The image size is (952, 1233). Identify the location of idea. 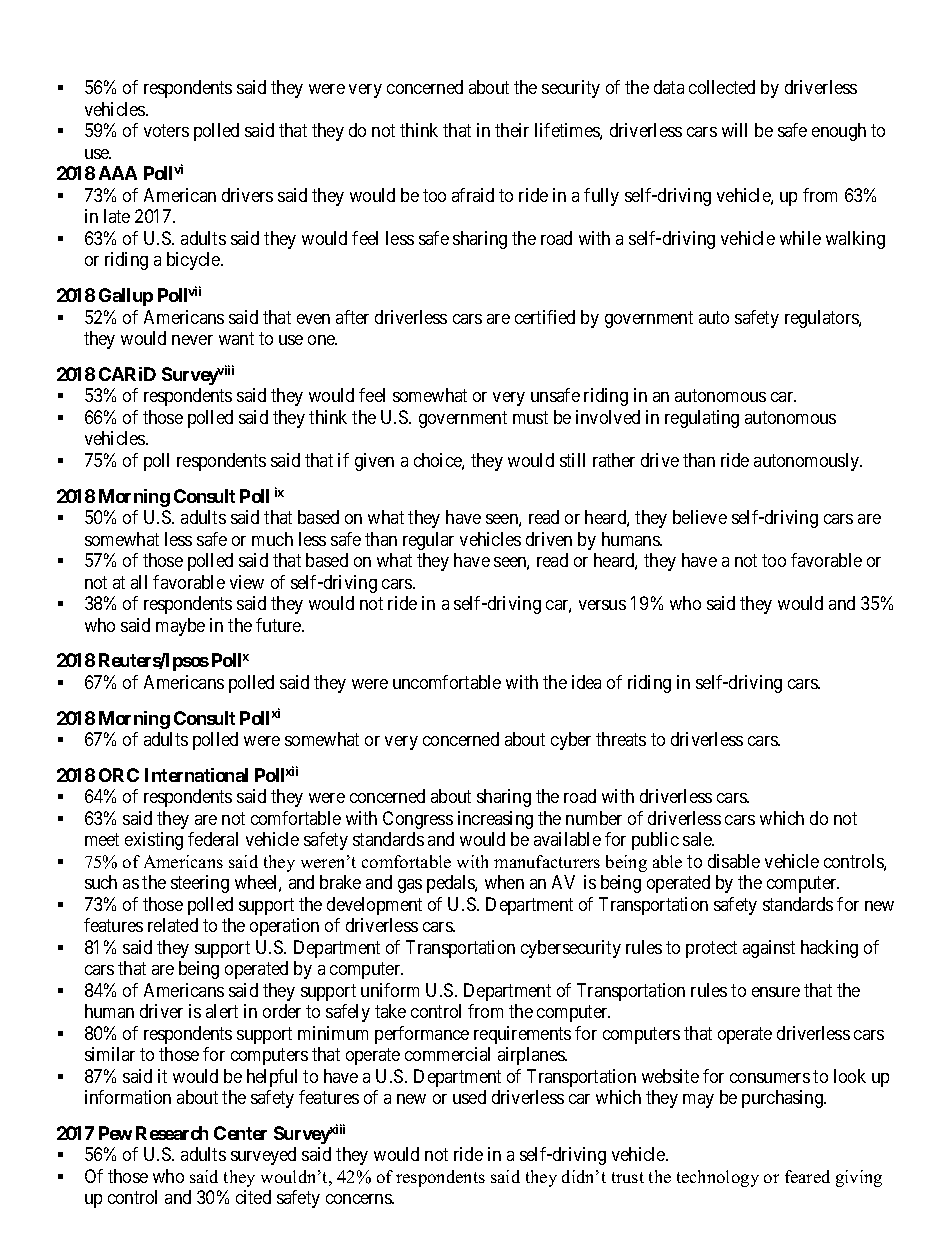
(586, 682).
